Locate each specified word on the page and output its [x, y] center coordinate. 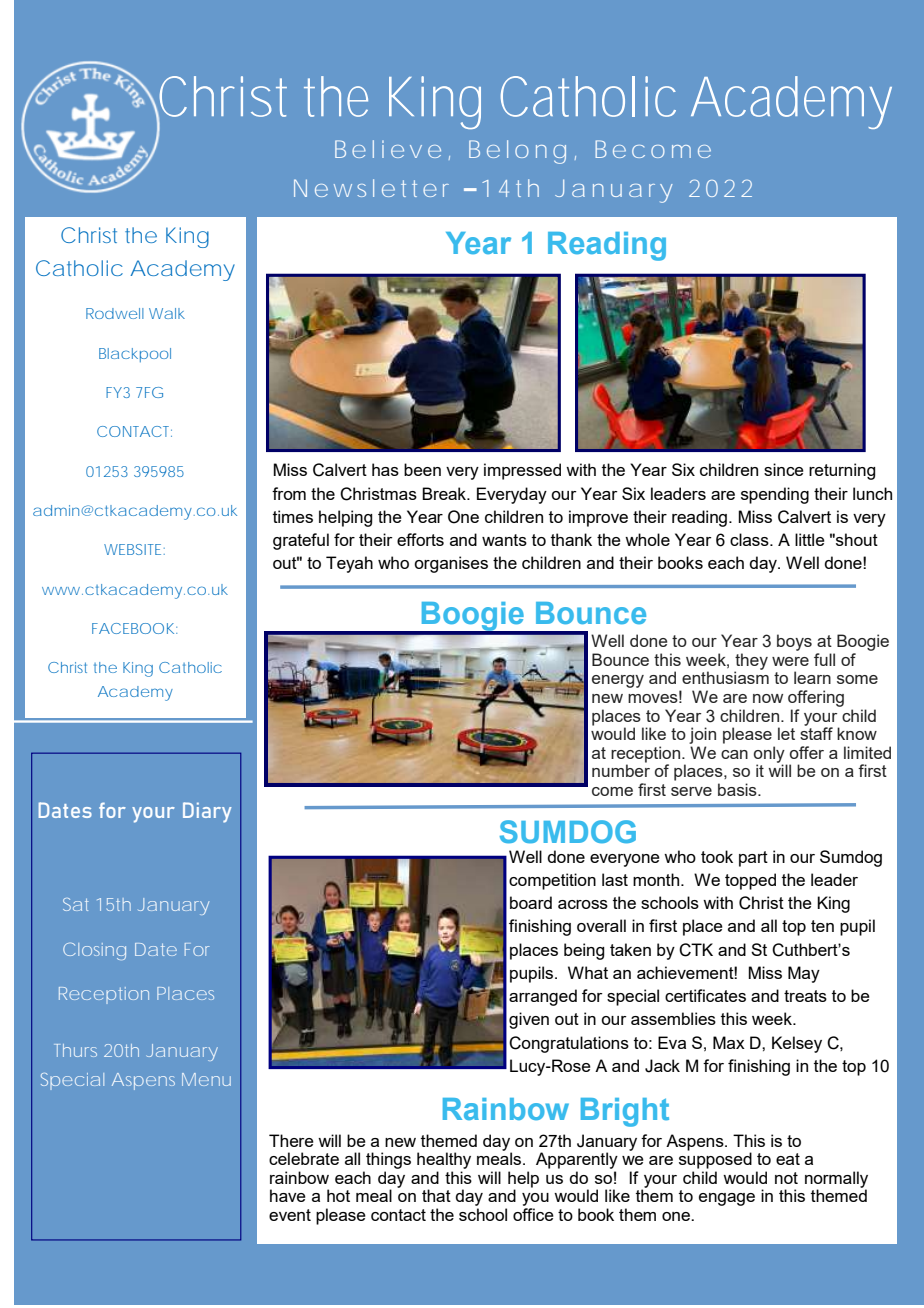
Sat [76, 904]
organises [451, 564]
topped [750, 881]
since [784, 469]
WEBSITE [132, 549]
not [786, 1178]
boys [794, 642]
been [422, 469]
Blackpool [135, 355]
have [288, 1195]
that [436, 1195]
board [531, 902]
